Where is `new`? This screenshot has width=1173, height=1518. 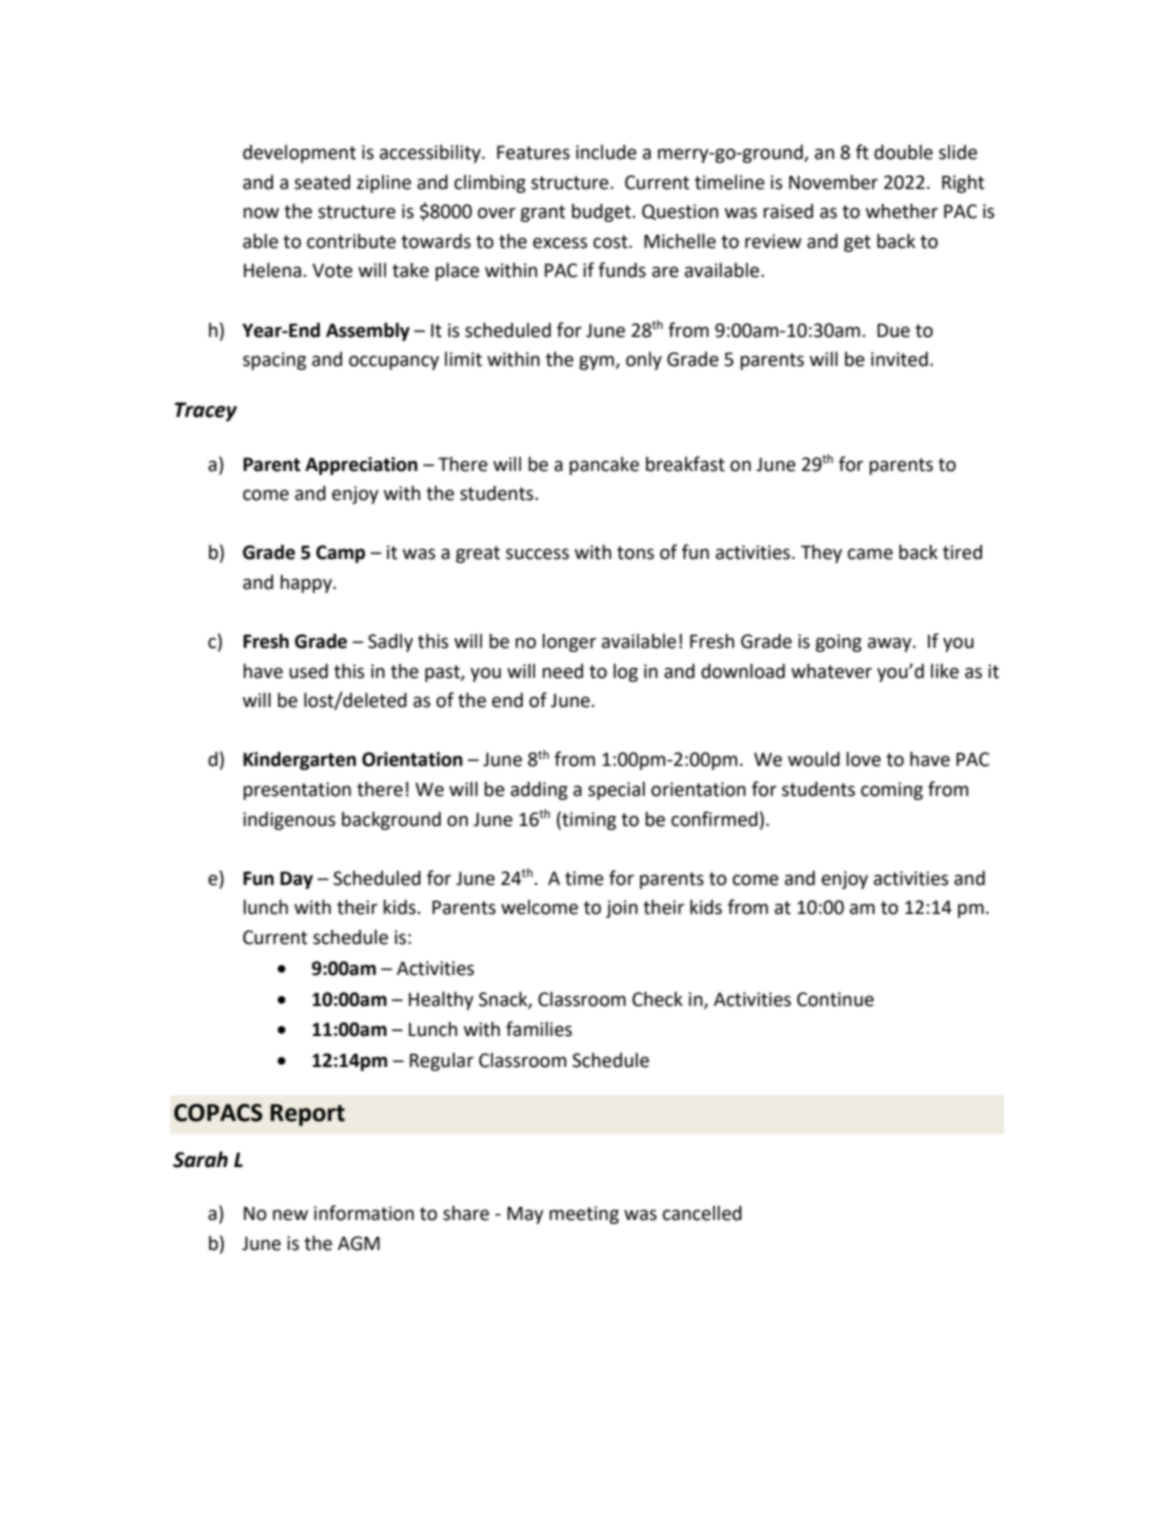 new is located at coordinates (290, 1215).
